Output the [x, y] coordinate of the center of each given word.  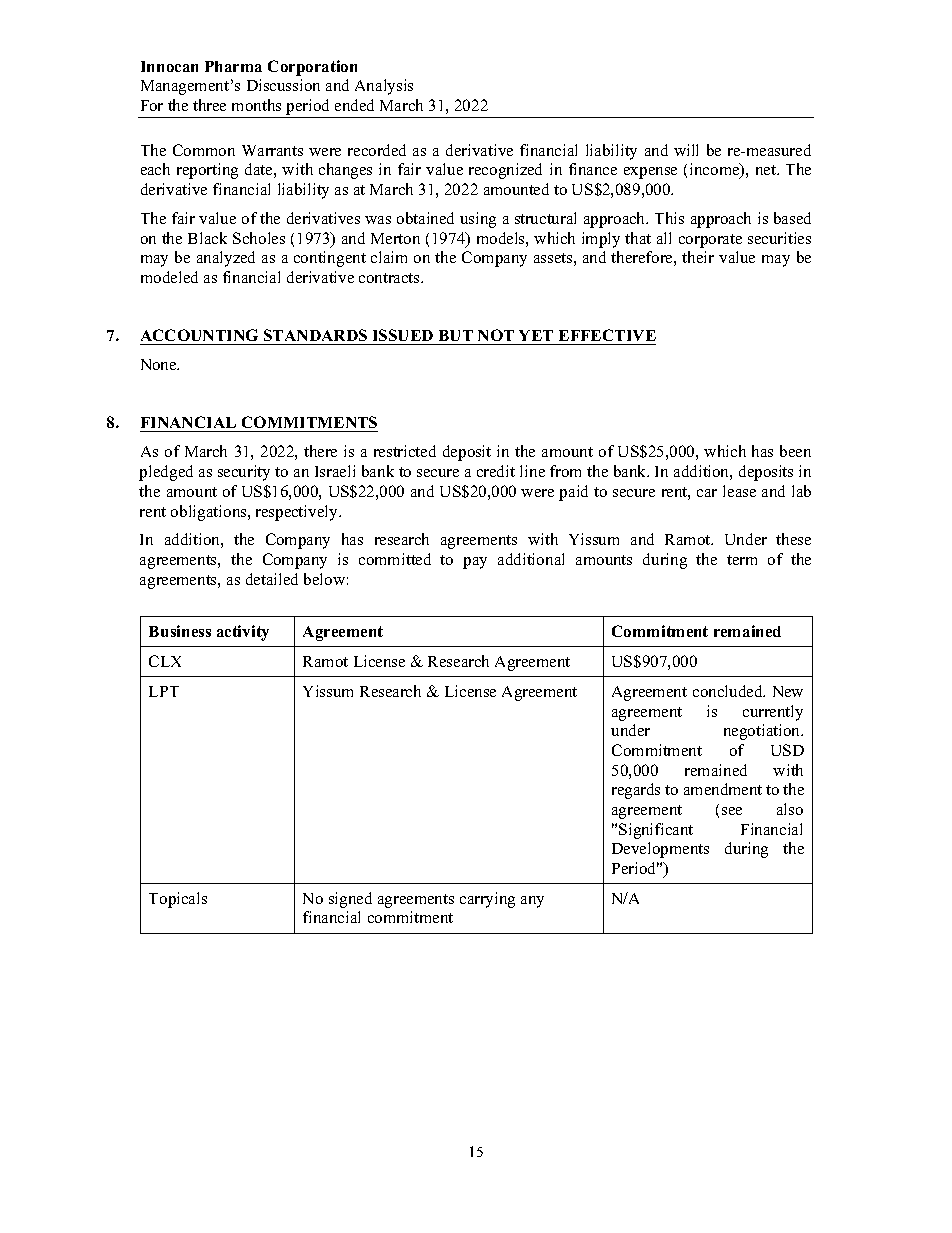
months [256, 105]
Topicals [178, 900]
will [686, 150]
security [244, 473]
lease [739, 491]
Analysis [384, 87]
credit [496, 471]
